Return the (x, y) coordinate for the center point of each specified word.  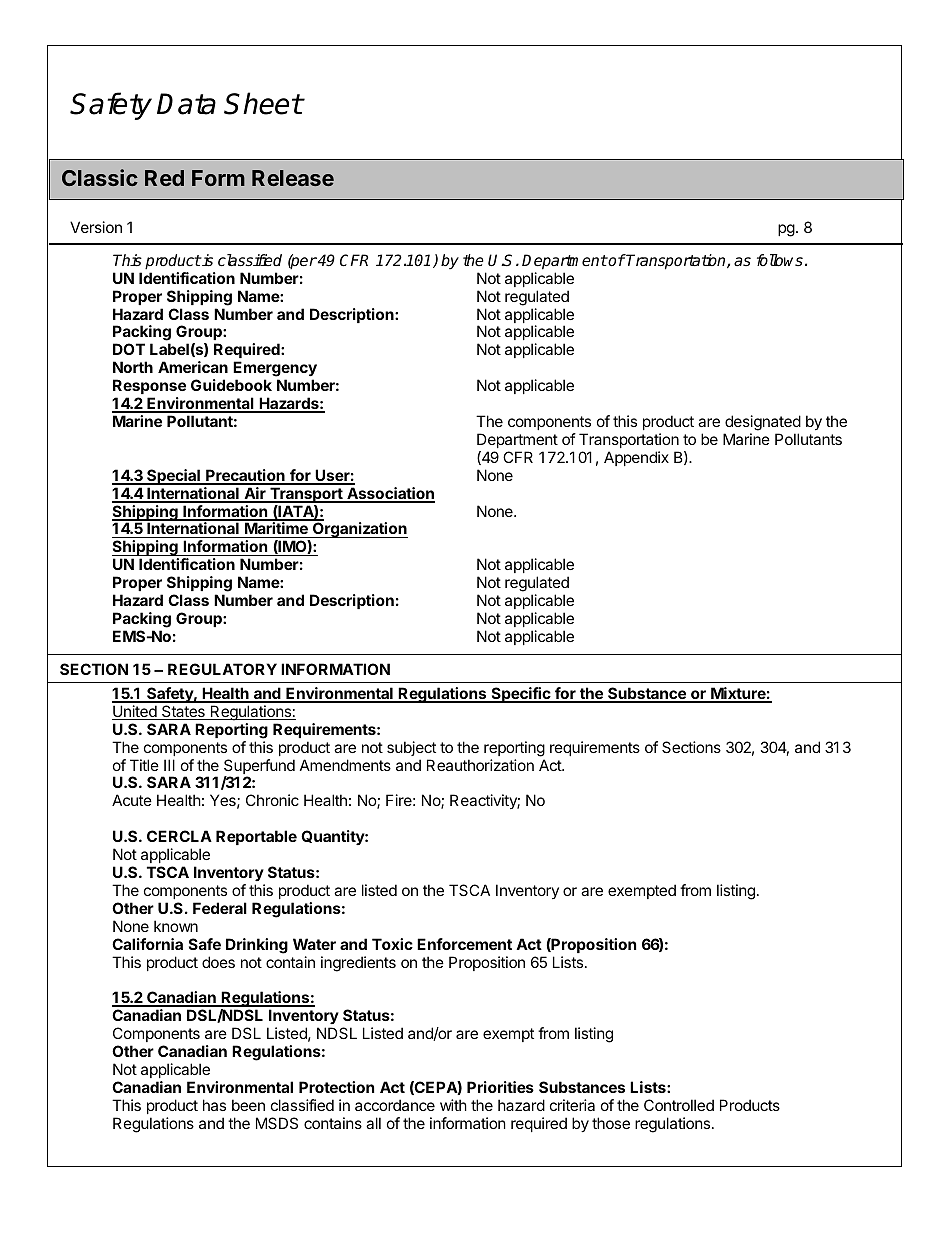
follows (780, 260)
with (453, 1105)
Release (293, 178)
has (214, 1105)
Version (96, 227)
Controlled (679, 1105)
